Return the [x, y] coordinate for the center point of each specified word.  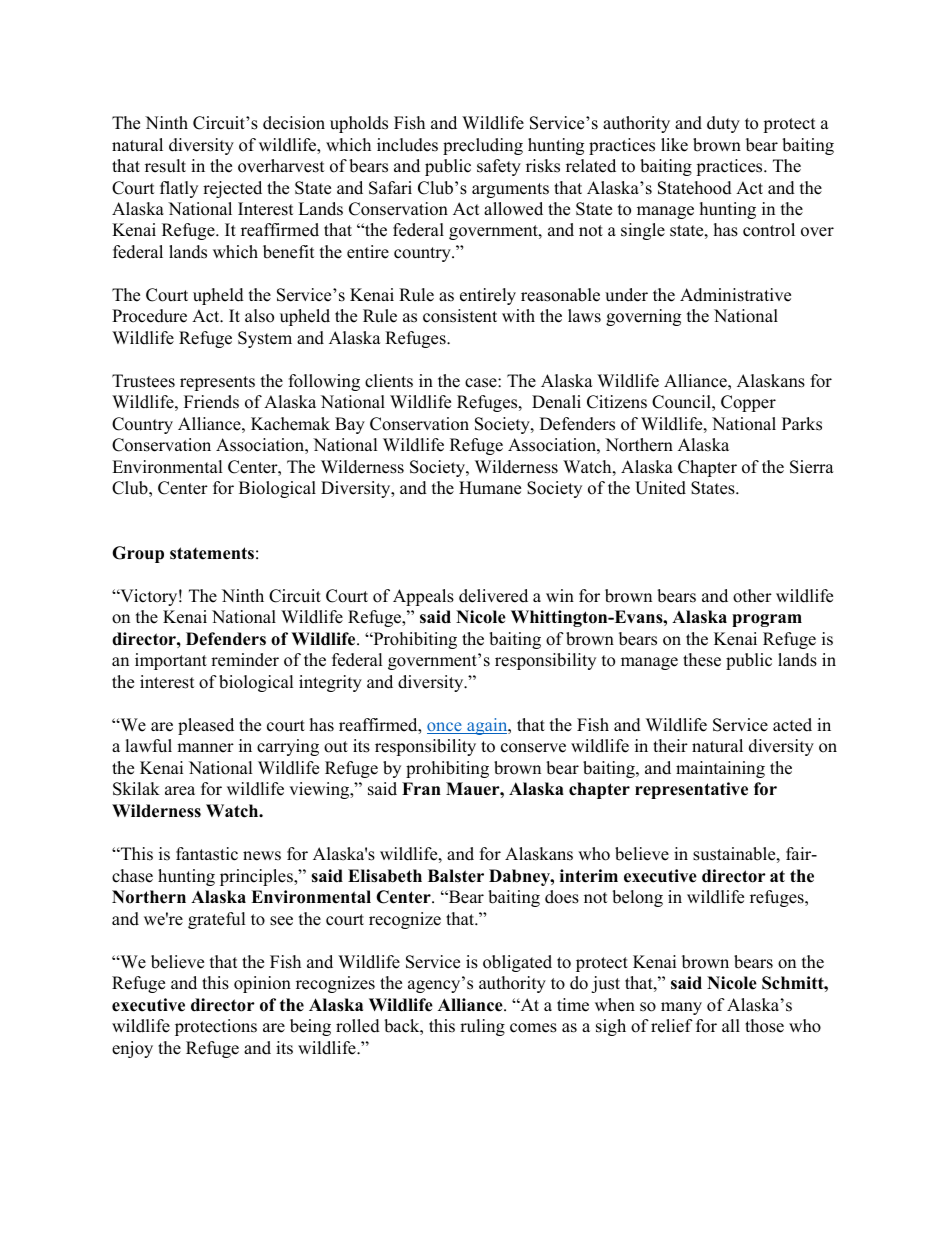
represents [217, 383]
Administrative [735, 295]
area [180, 791]
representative [691, 790]
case [482, 383]
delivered [493, 596]
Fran [421, 788]
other [752, 596]
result [165, 166]
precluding [483, 146]
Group [138, 554]
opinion [262, 984]
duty [723, 124]
